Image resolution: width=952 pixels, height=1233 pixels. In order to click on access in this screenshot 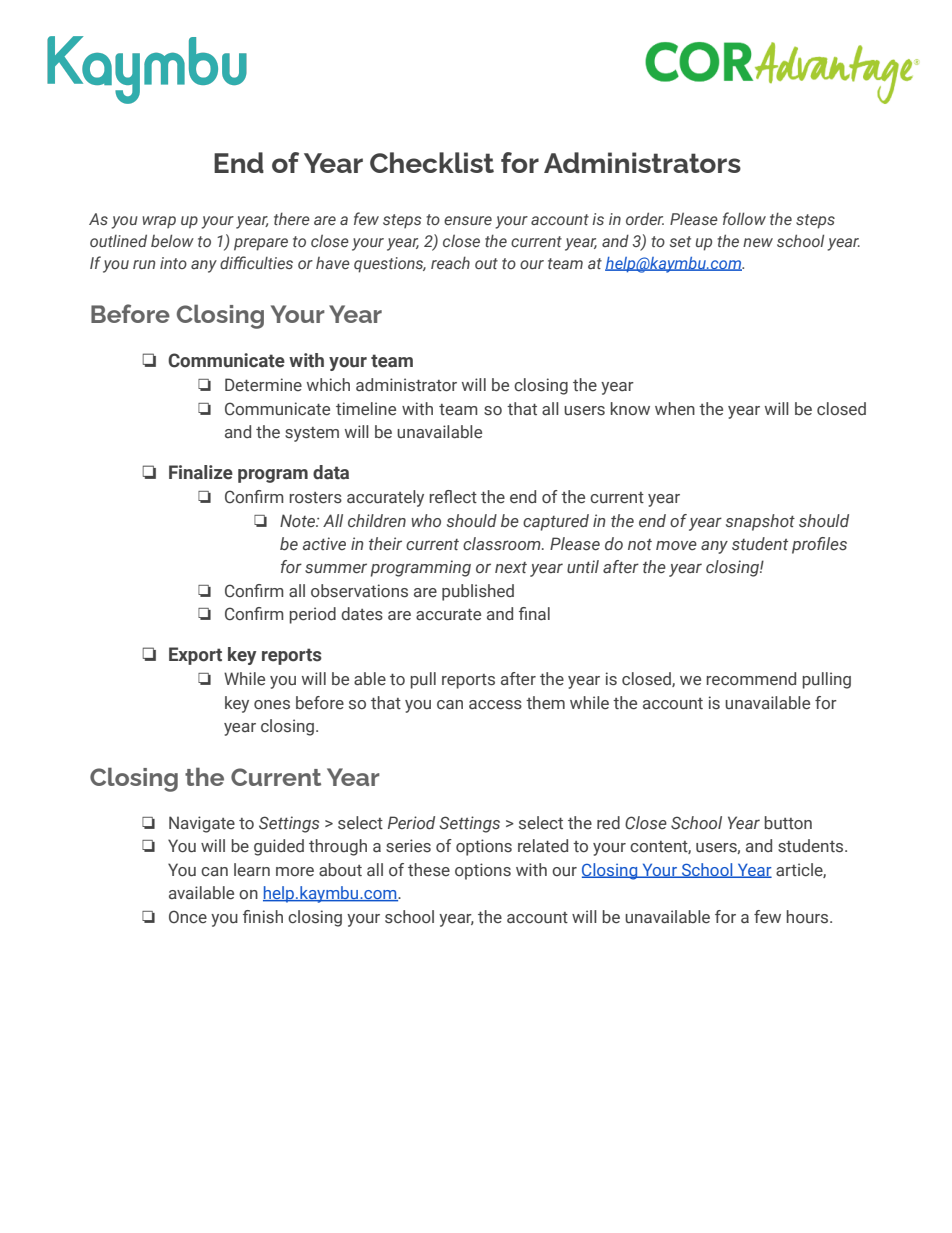, I will do `click(495, 705)`.
